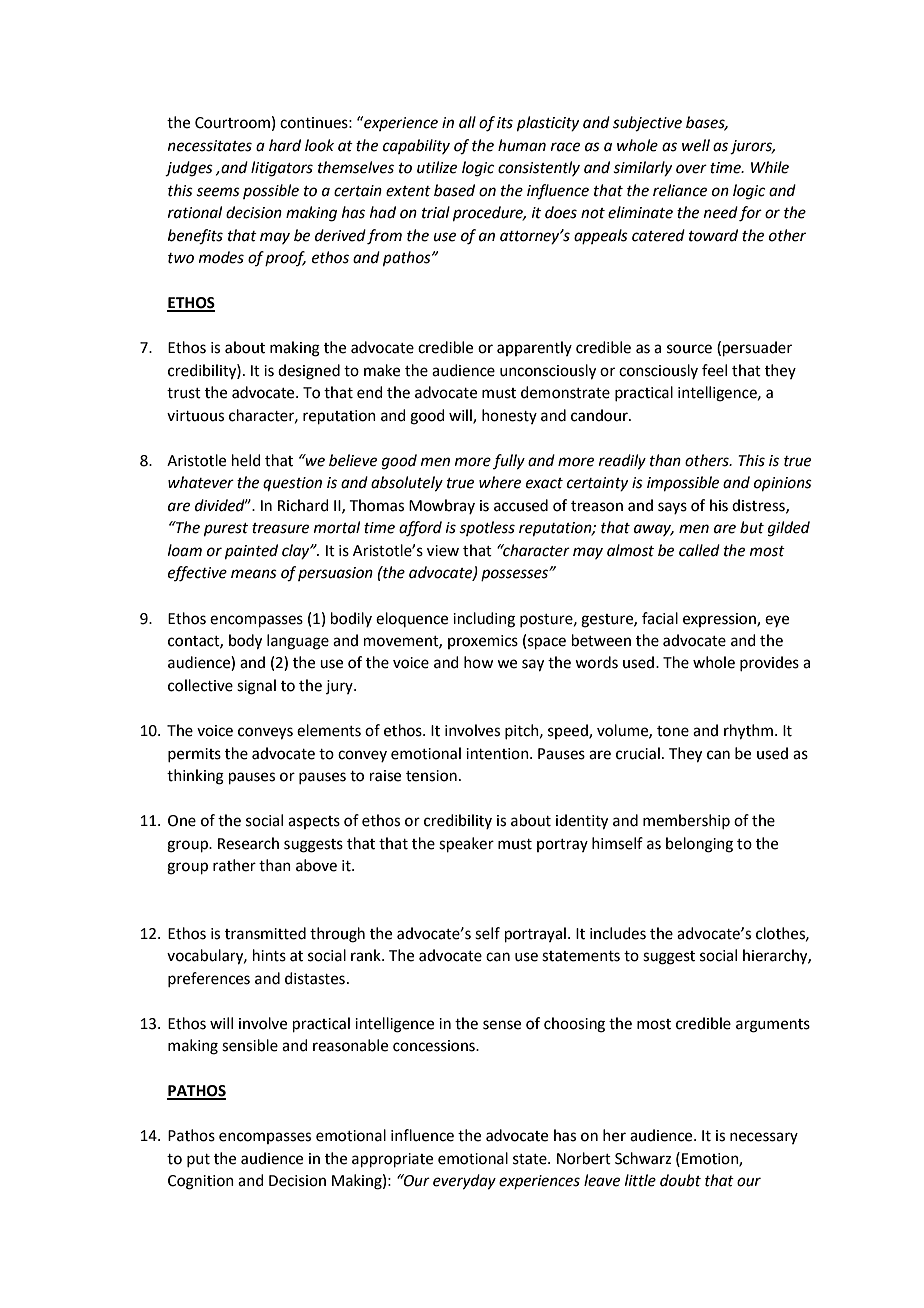 The image size is (924, 1308). Describe the element at coordinates (720, 620) in the screenshot. I see `expression` at that location.
